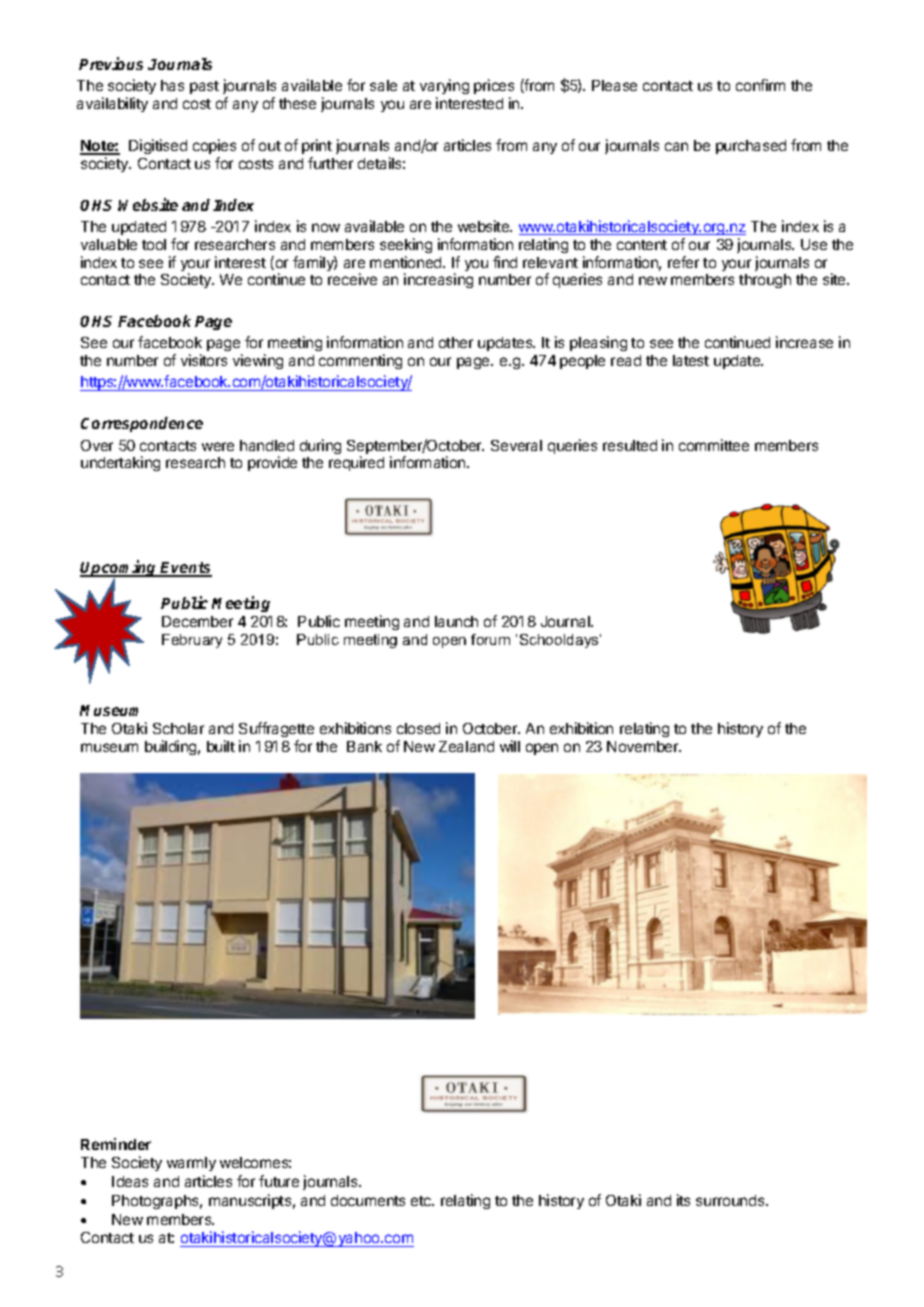  Describe the element at coordinates (218, 446) in the screenshot. I see `were` at that location.
